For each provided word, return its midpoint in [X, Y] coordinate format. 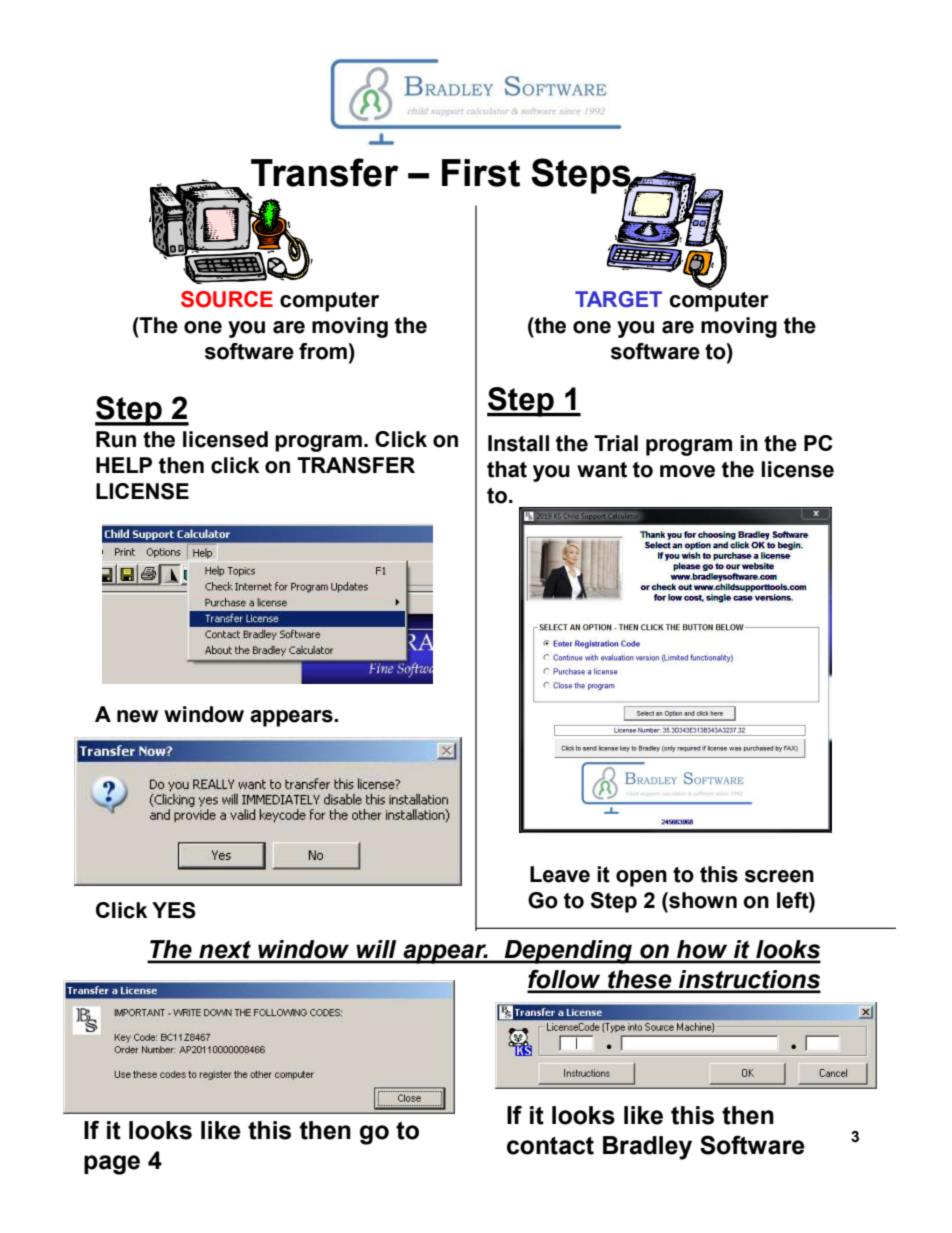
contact [550, 1146]
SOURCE [227, 299]
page [112, 1165]
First [481, 173]
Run [116, 439]
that [507, 469]
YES [174, 910]
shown [702, 900]
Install [518, 443]
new [137, 716]
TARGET [618, 299]
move [687, 471]
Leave [560, 874]
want [602, 470]
